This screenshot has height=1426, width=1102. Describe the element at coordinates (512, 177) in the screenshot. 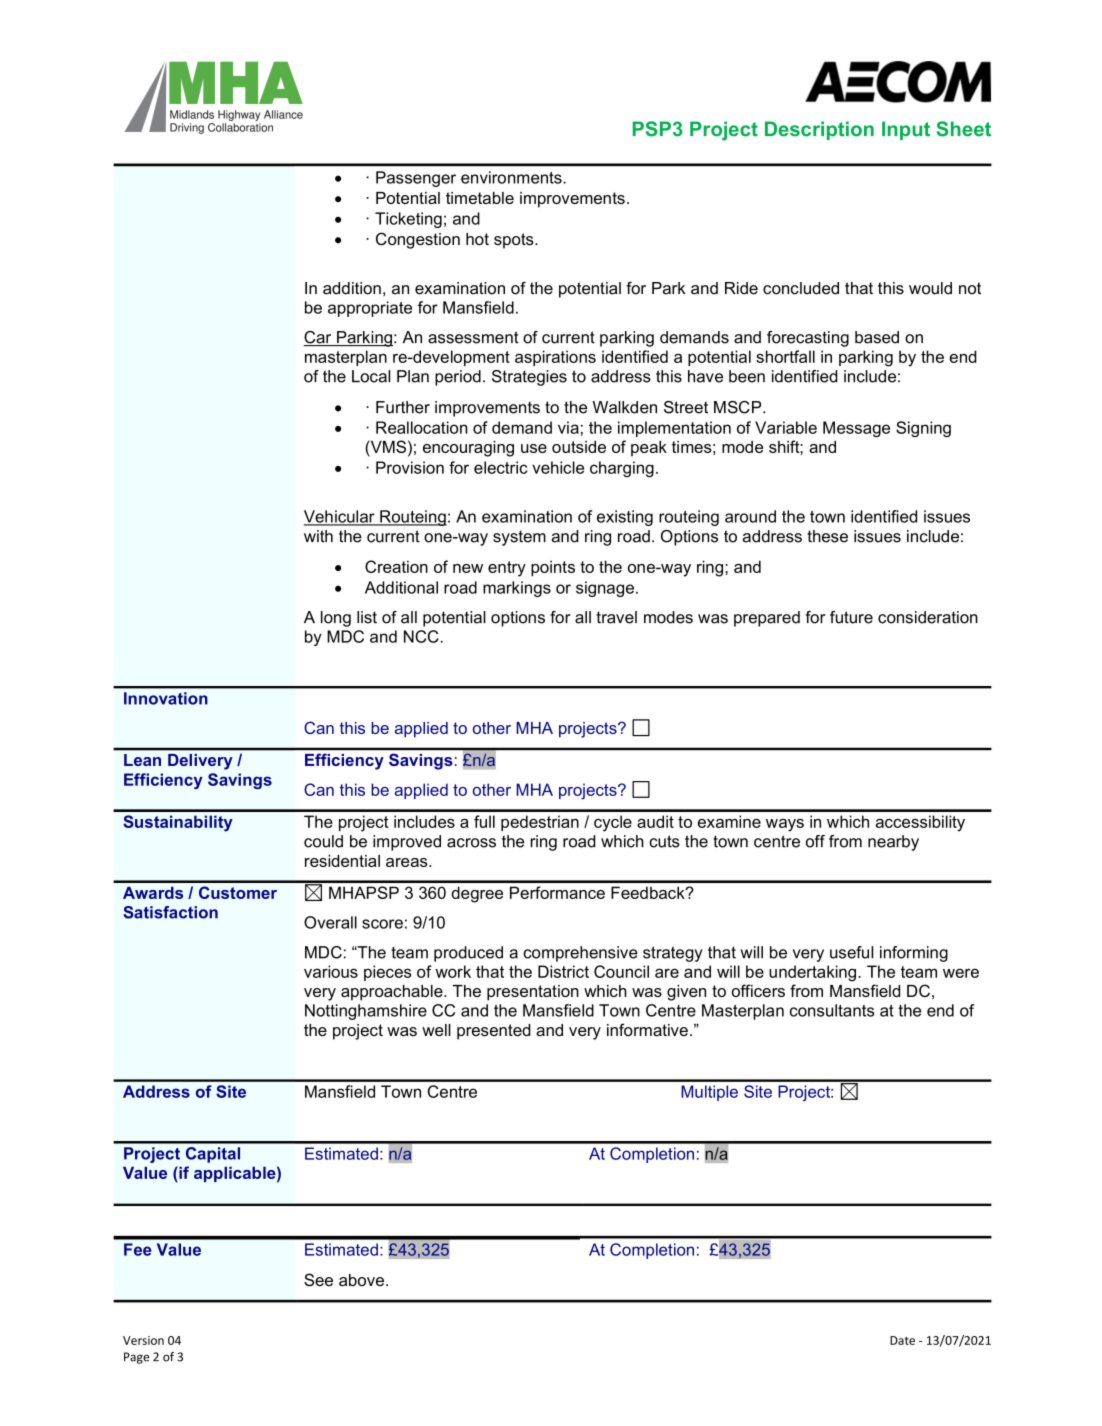

I see `environments` at that location.
